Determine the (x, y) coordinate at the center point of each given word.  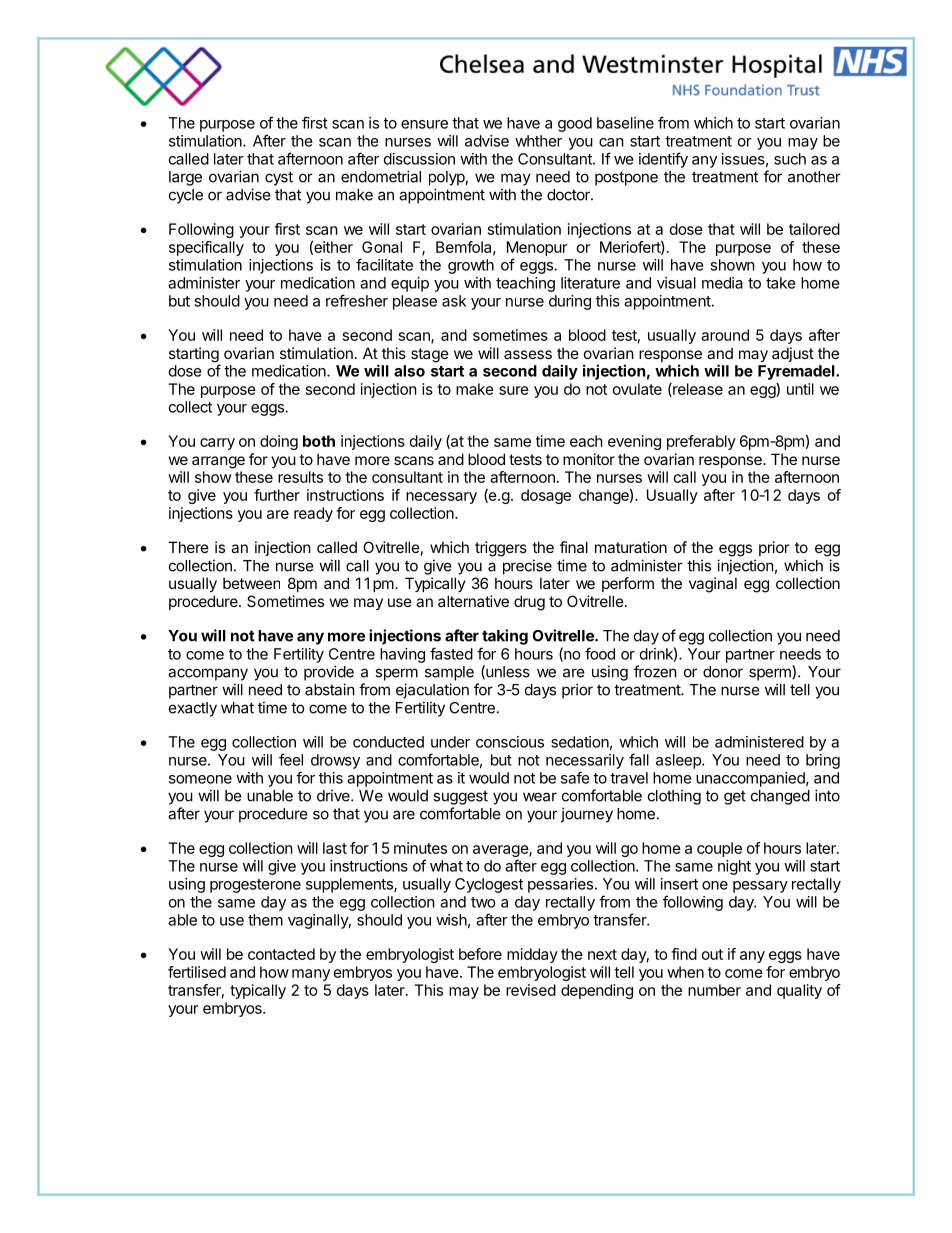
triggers (501, 549)
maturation (631, 547)
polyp (447, 178)
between (251, 583)
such (790, 159)
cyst (279, 178)
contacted (281, 954)
